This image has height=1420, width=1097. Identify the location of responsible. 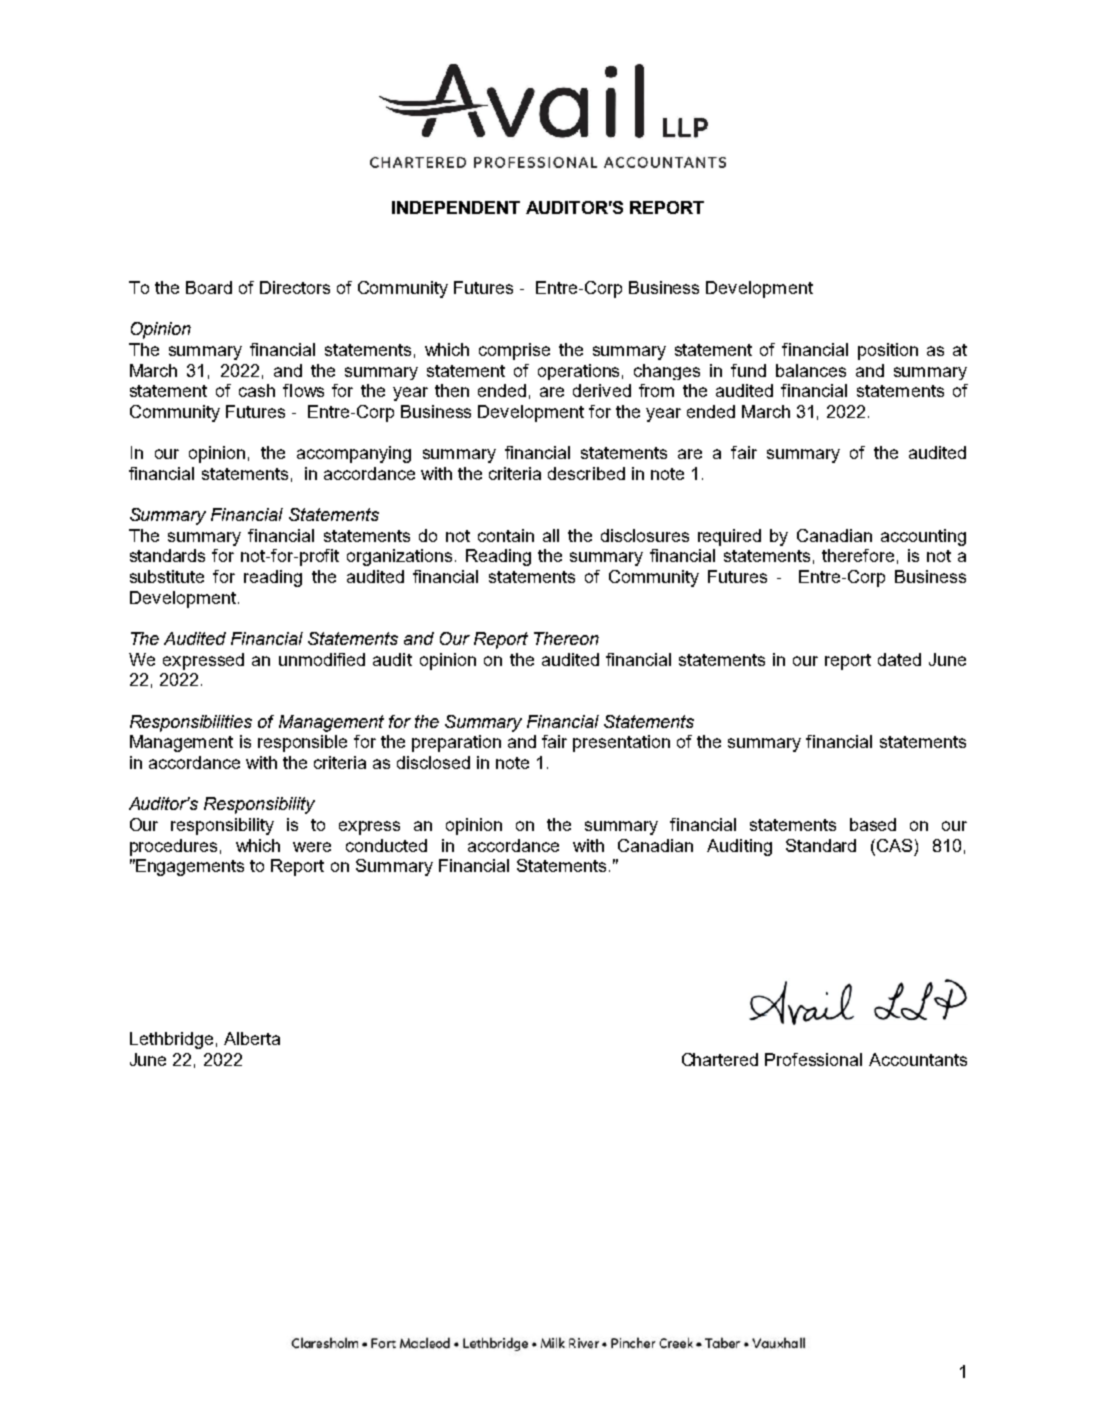
(302, 743).
